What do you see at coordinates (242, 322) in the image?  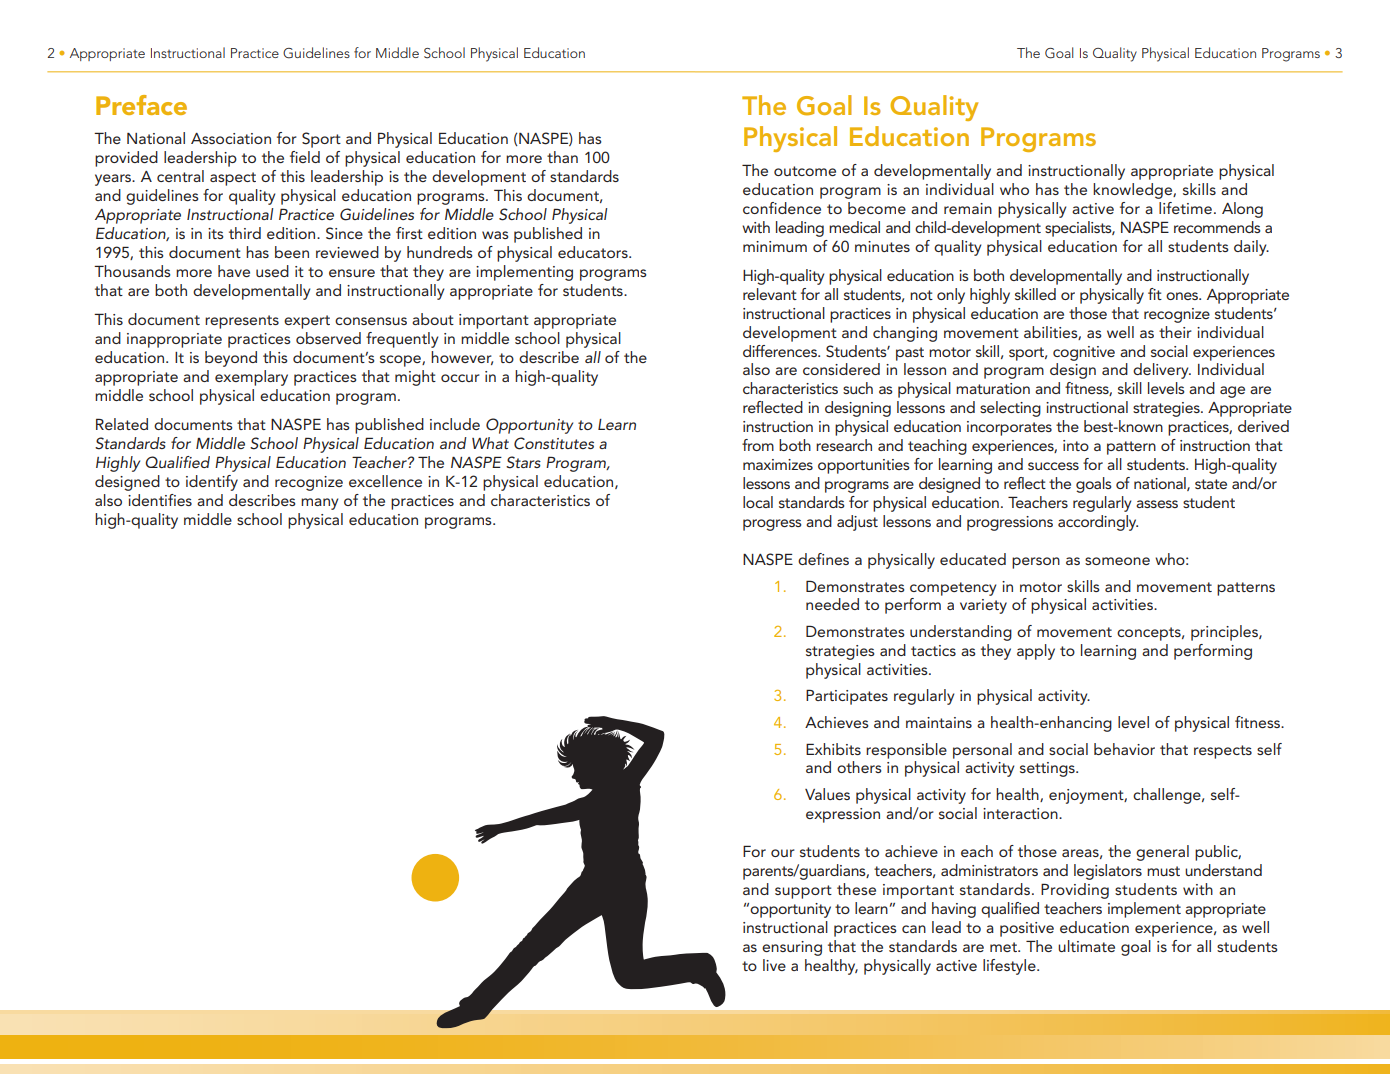 I see `represents` at bounding box center [242, 322].
